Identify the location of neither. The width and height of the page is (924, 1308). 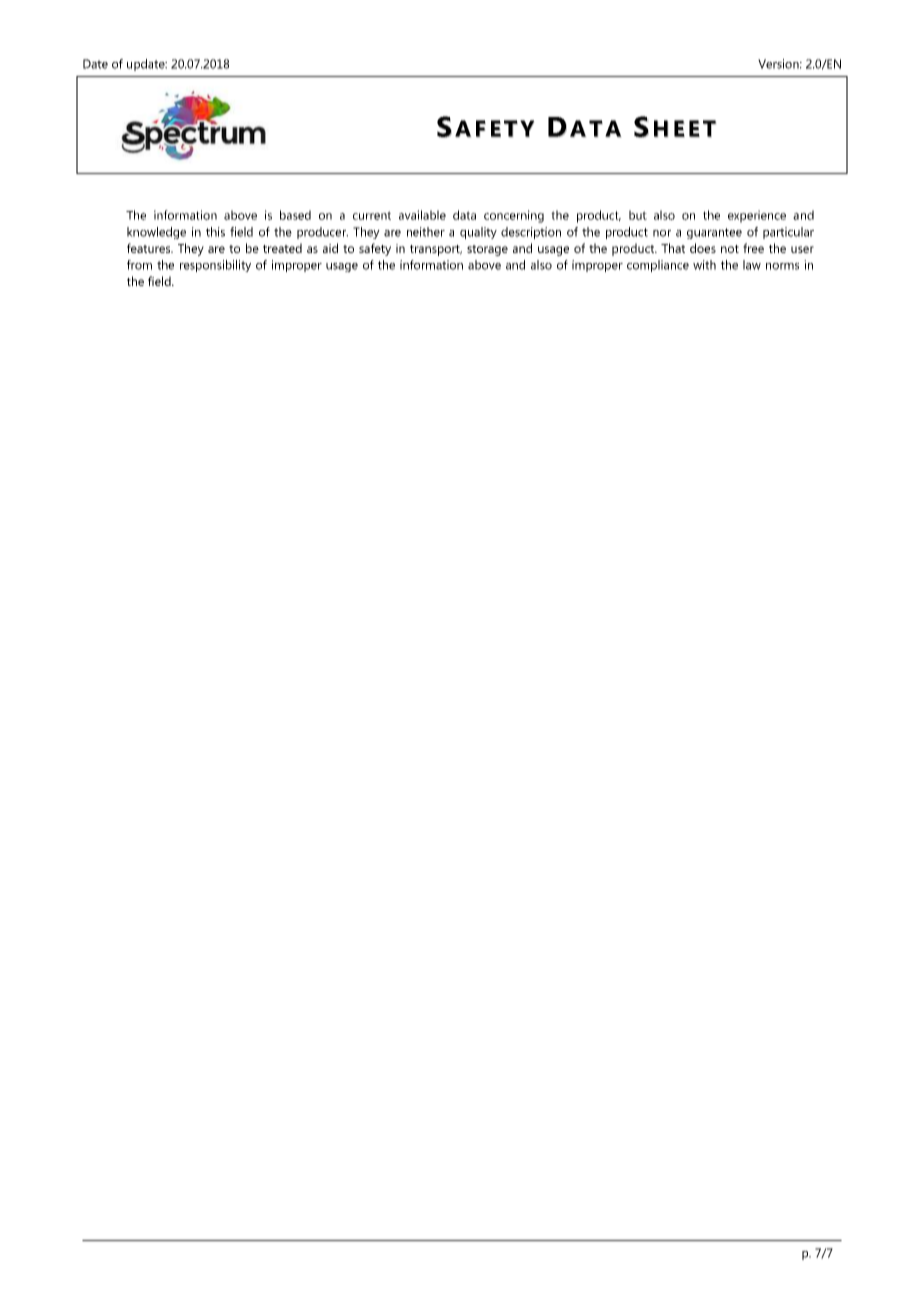
(426, 232).
